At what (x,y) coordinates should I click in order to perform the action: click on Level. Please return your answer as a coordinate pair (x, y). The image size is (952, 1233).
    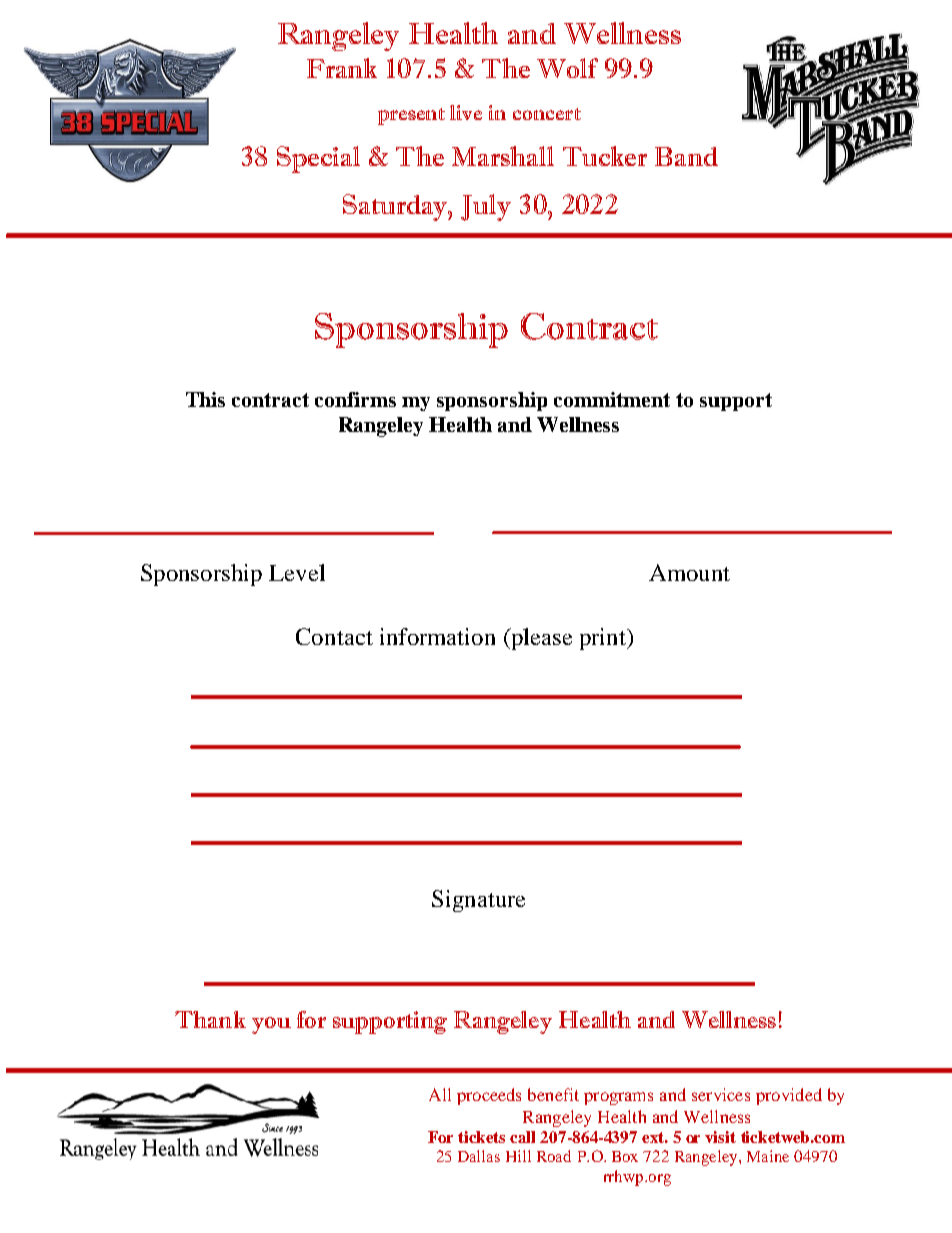
    Looking at the image, I should click on (297, 572).
